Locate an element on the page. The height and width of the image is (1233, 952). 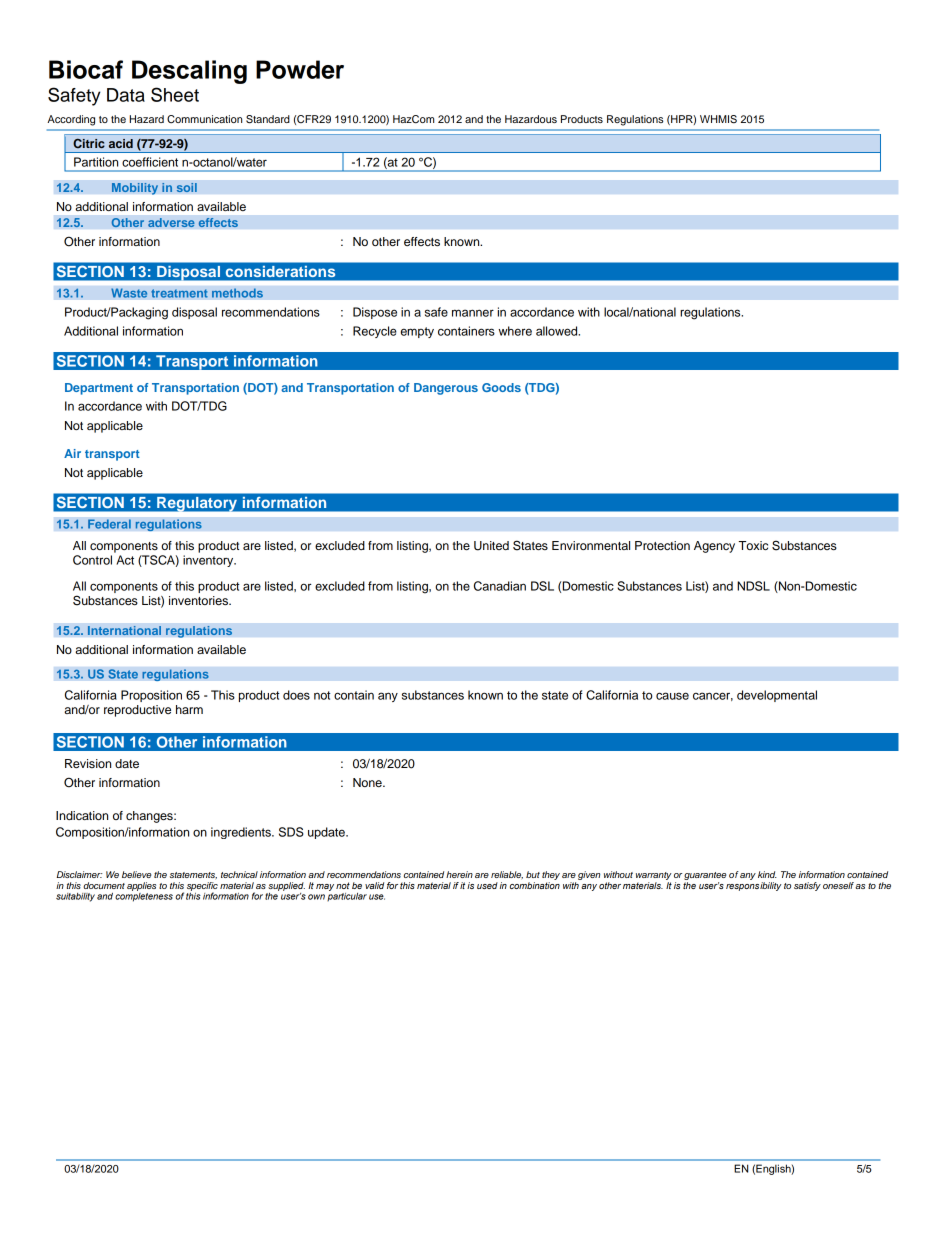
treatment is located at coordinates (179, 293).
